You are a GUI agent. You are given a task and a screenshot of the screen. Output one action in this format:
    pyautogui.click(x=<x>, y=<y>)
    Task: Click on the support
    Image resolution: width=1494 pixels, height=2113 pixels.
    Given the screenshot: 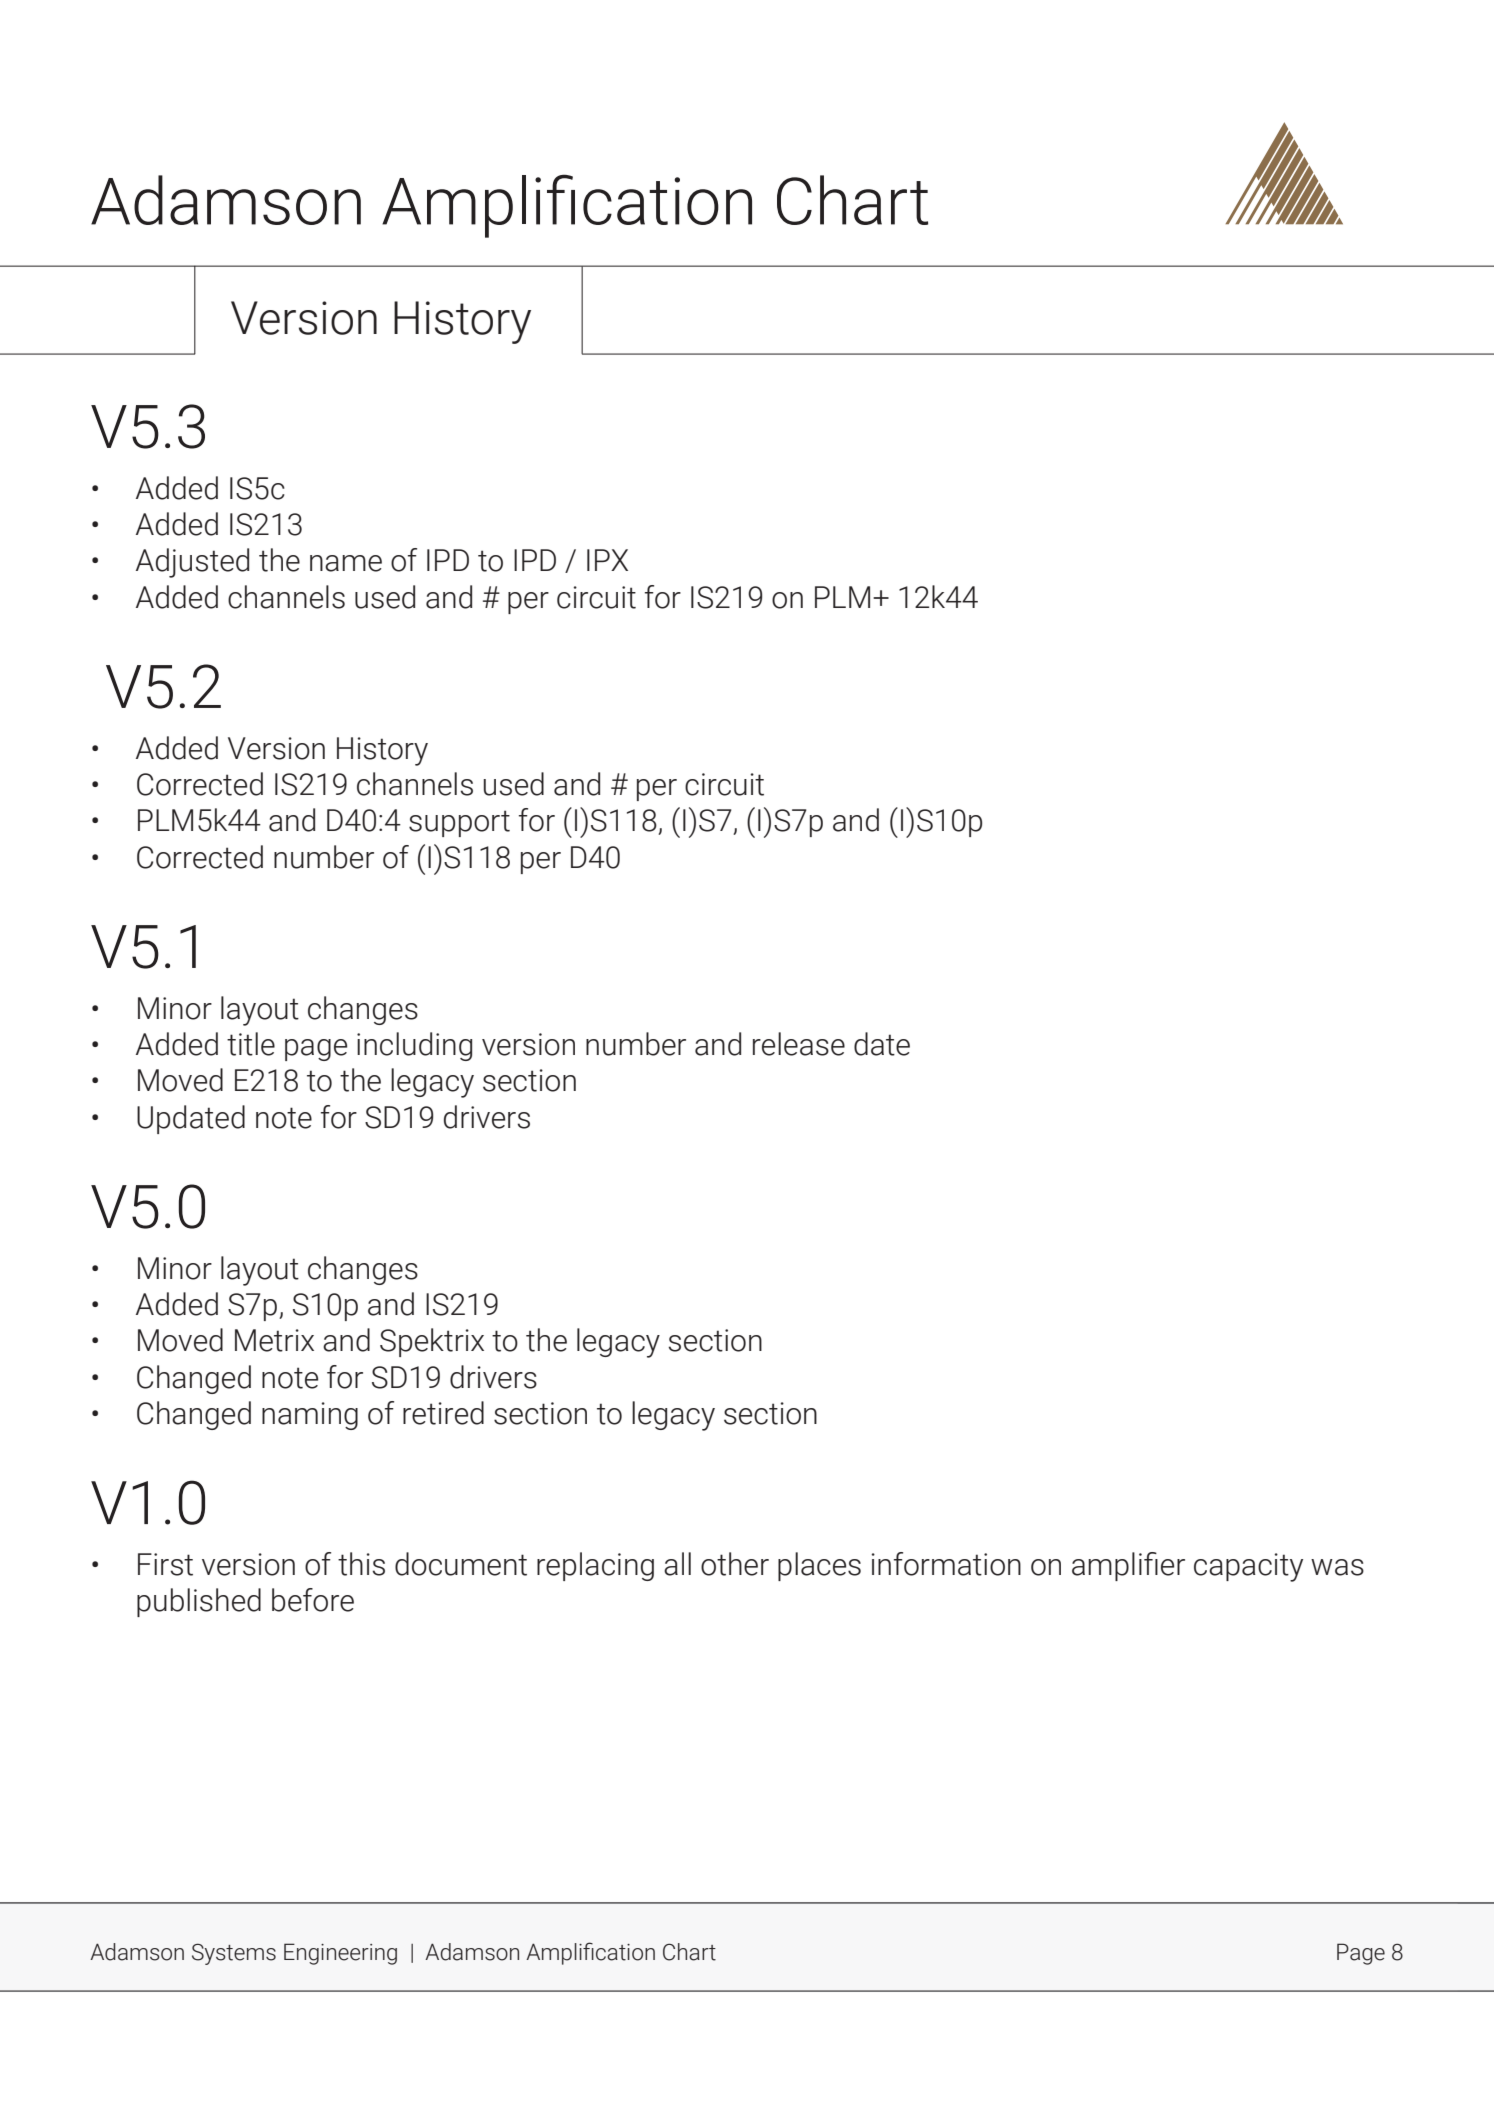 What is the action you would take?
    pyautogui.click(x=459, y=823)
